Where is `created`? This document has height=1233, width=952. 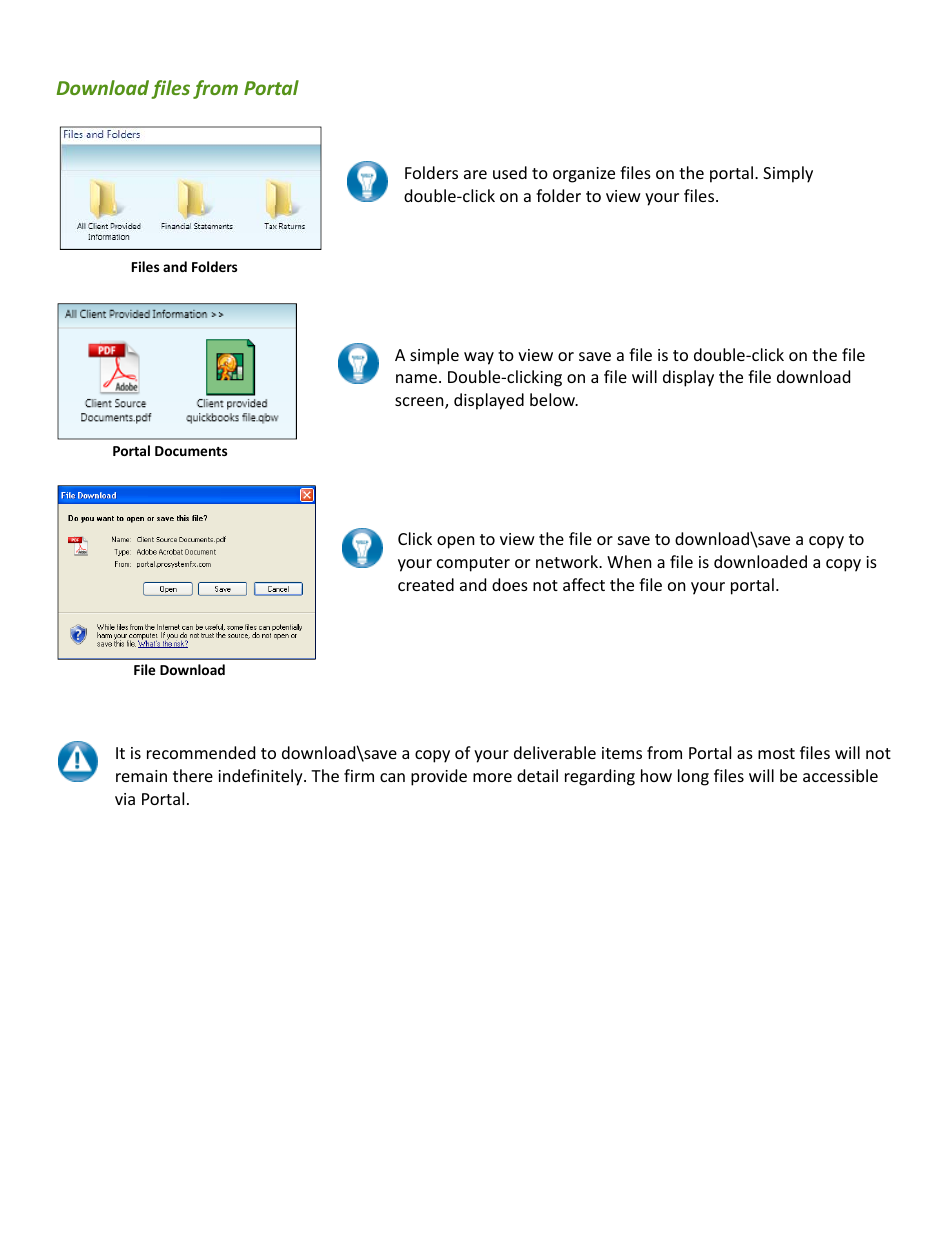
created is located at coordinates (426, 584).
